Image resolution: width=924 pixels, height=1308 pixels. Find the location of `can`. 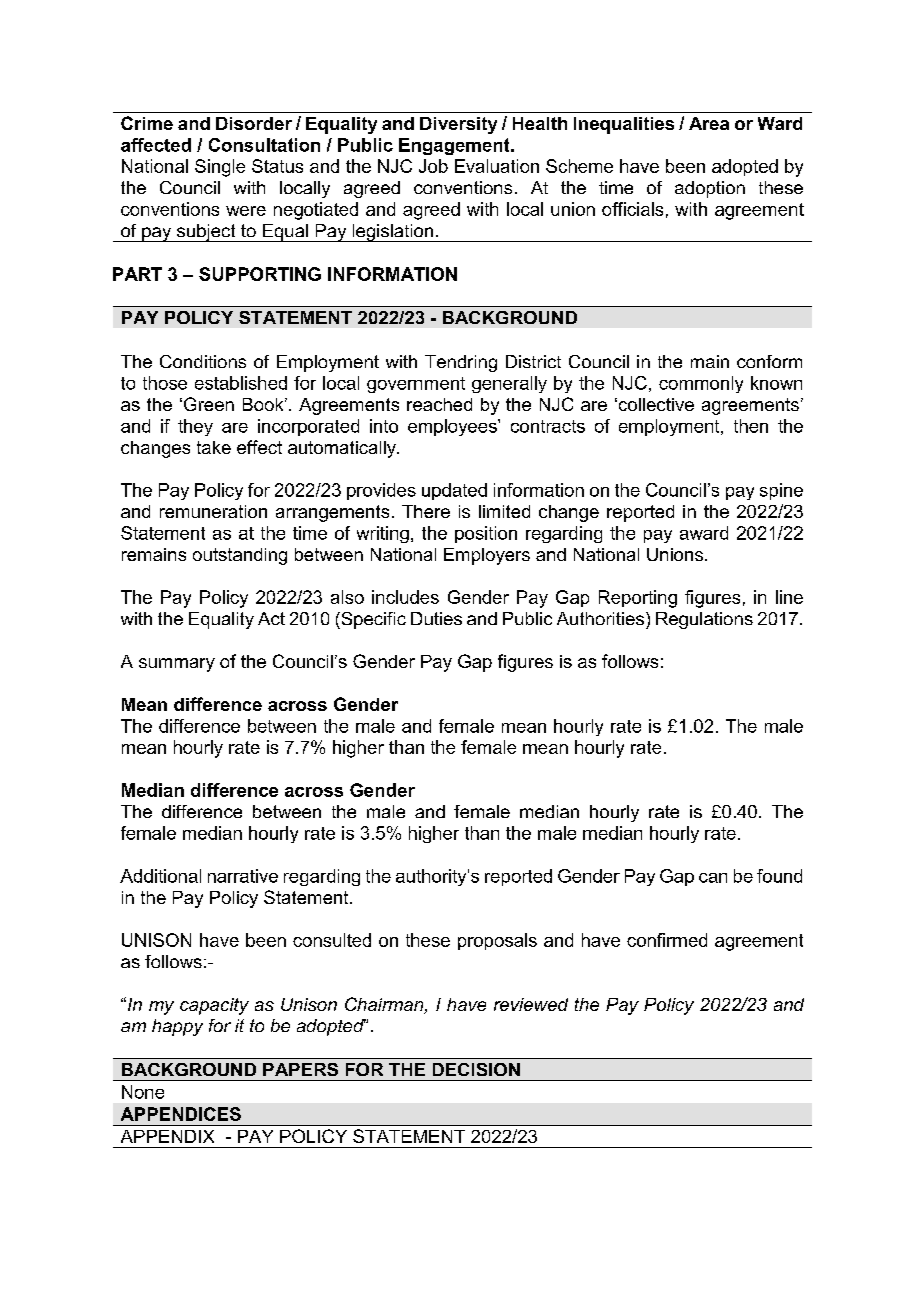

can is located at coordinates (713, 878).
